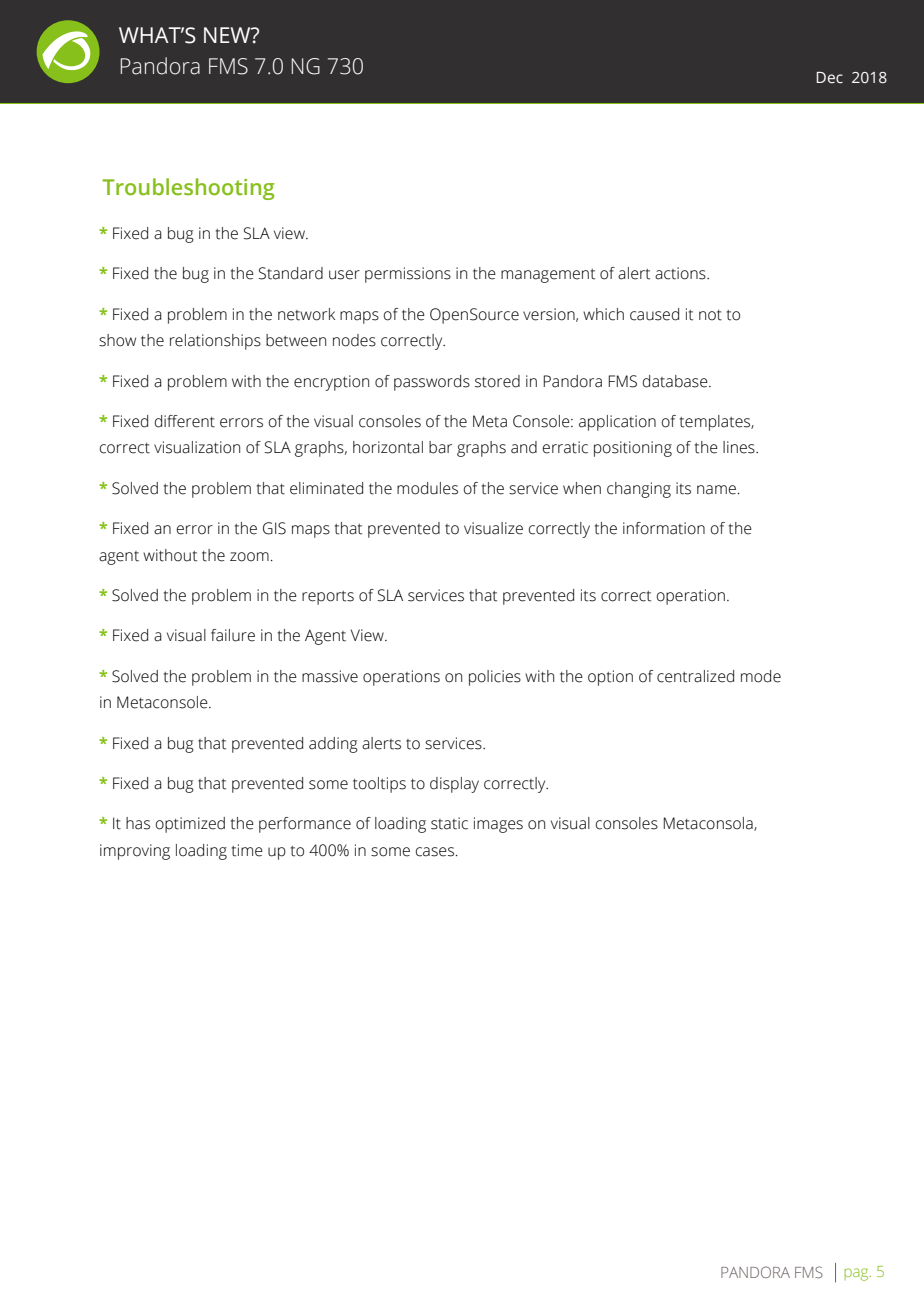  What do you see at coordinates (761, 676) in the page?
I see `mode` at bounding box center [761, 676].
